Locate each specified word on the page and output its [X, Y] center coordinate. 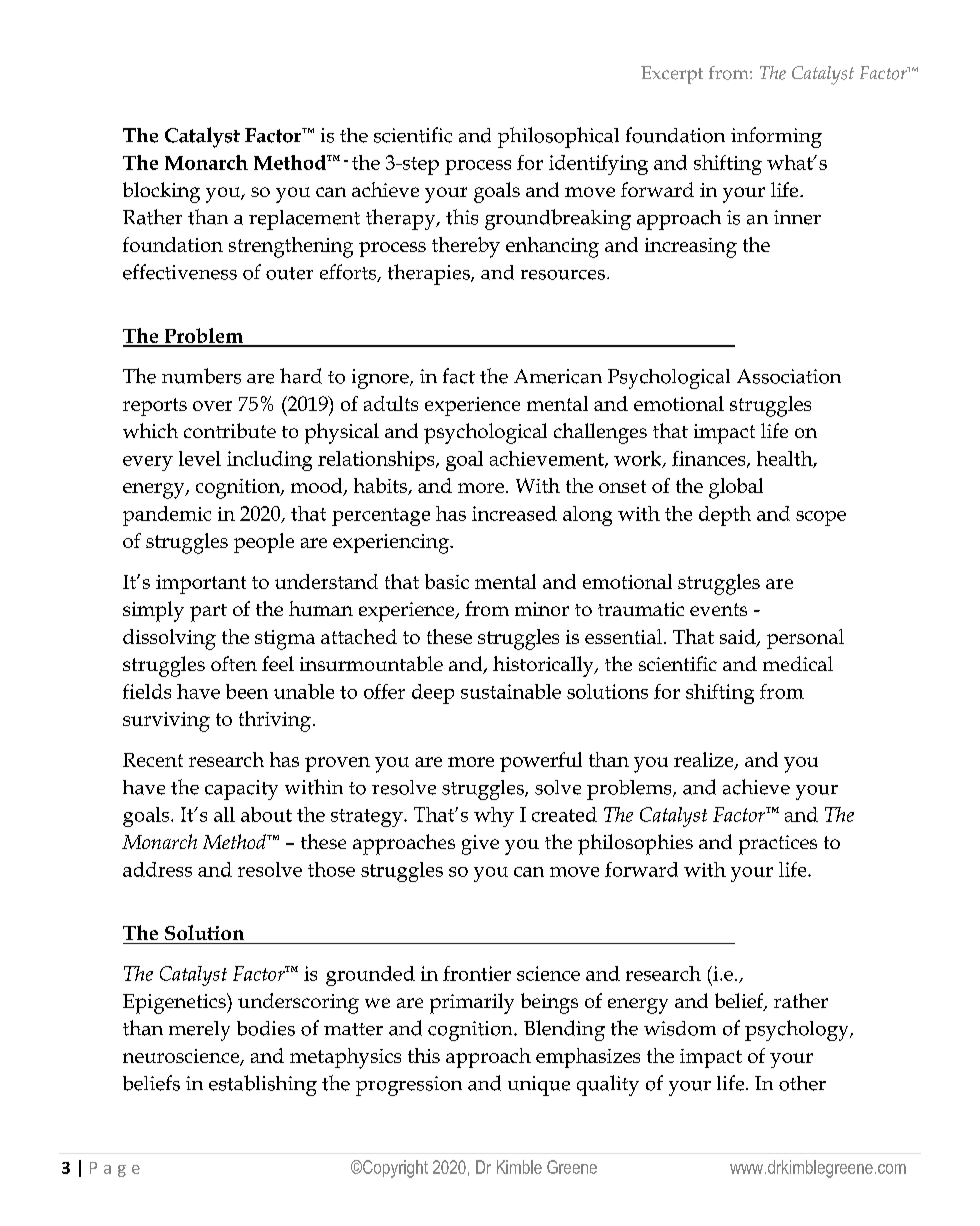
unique [539, 1086]
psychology [798, 1030]
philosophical [558, 137]
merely [199, 1031]
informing [776, 137]
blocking [161, 192]
